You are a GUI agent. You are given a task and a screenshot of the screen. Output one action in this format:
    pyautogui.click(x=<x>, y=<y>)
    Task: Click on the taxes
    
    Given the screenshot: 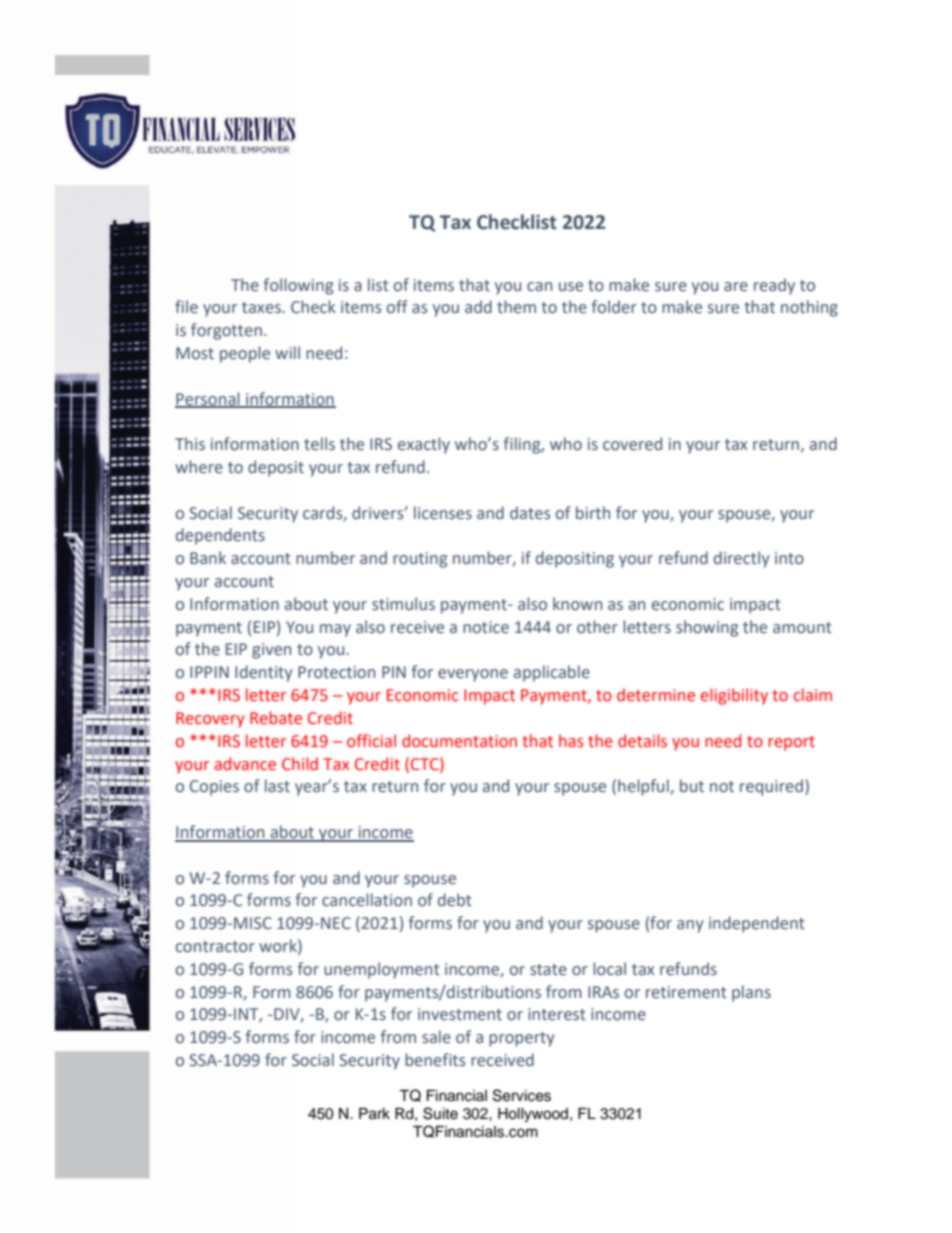 What is the action you would take?
    pyautogui.click(x=261, y=308)
